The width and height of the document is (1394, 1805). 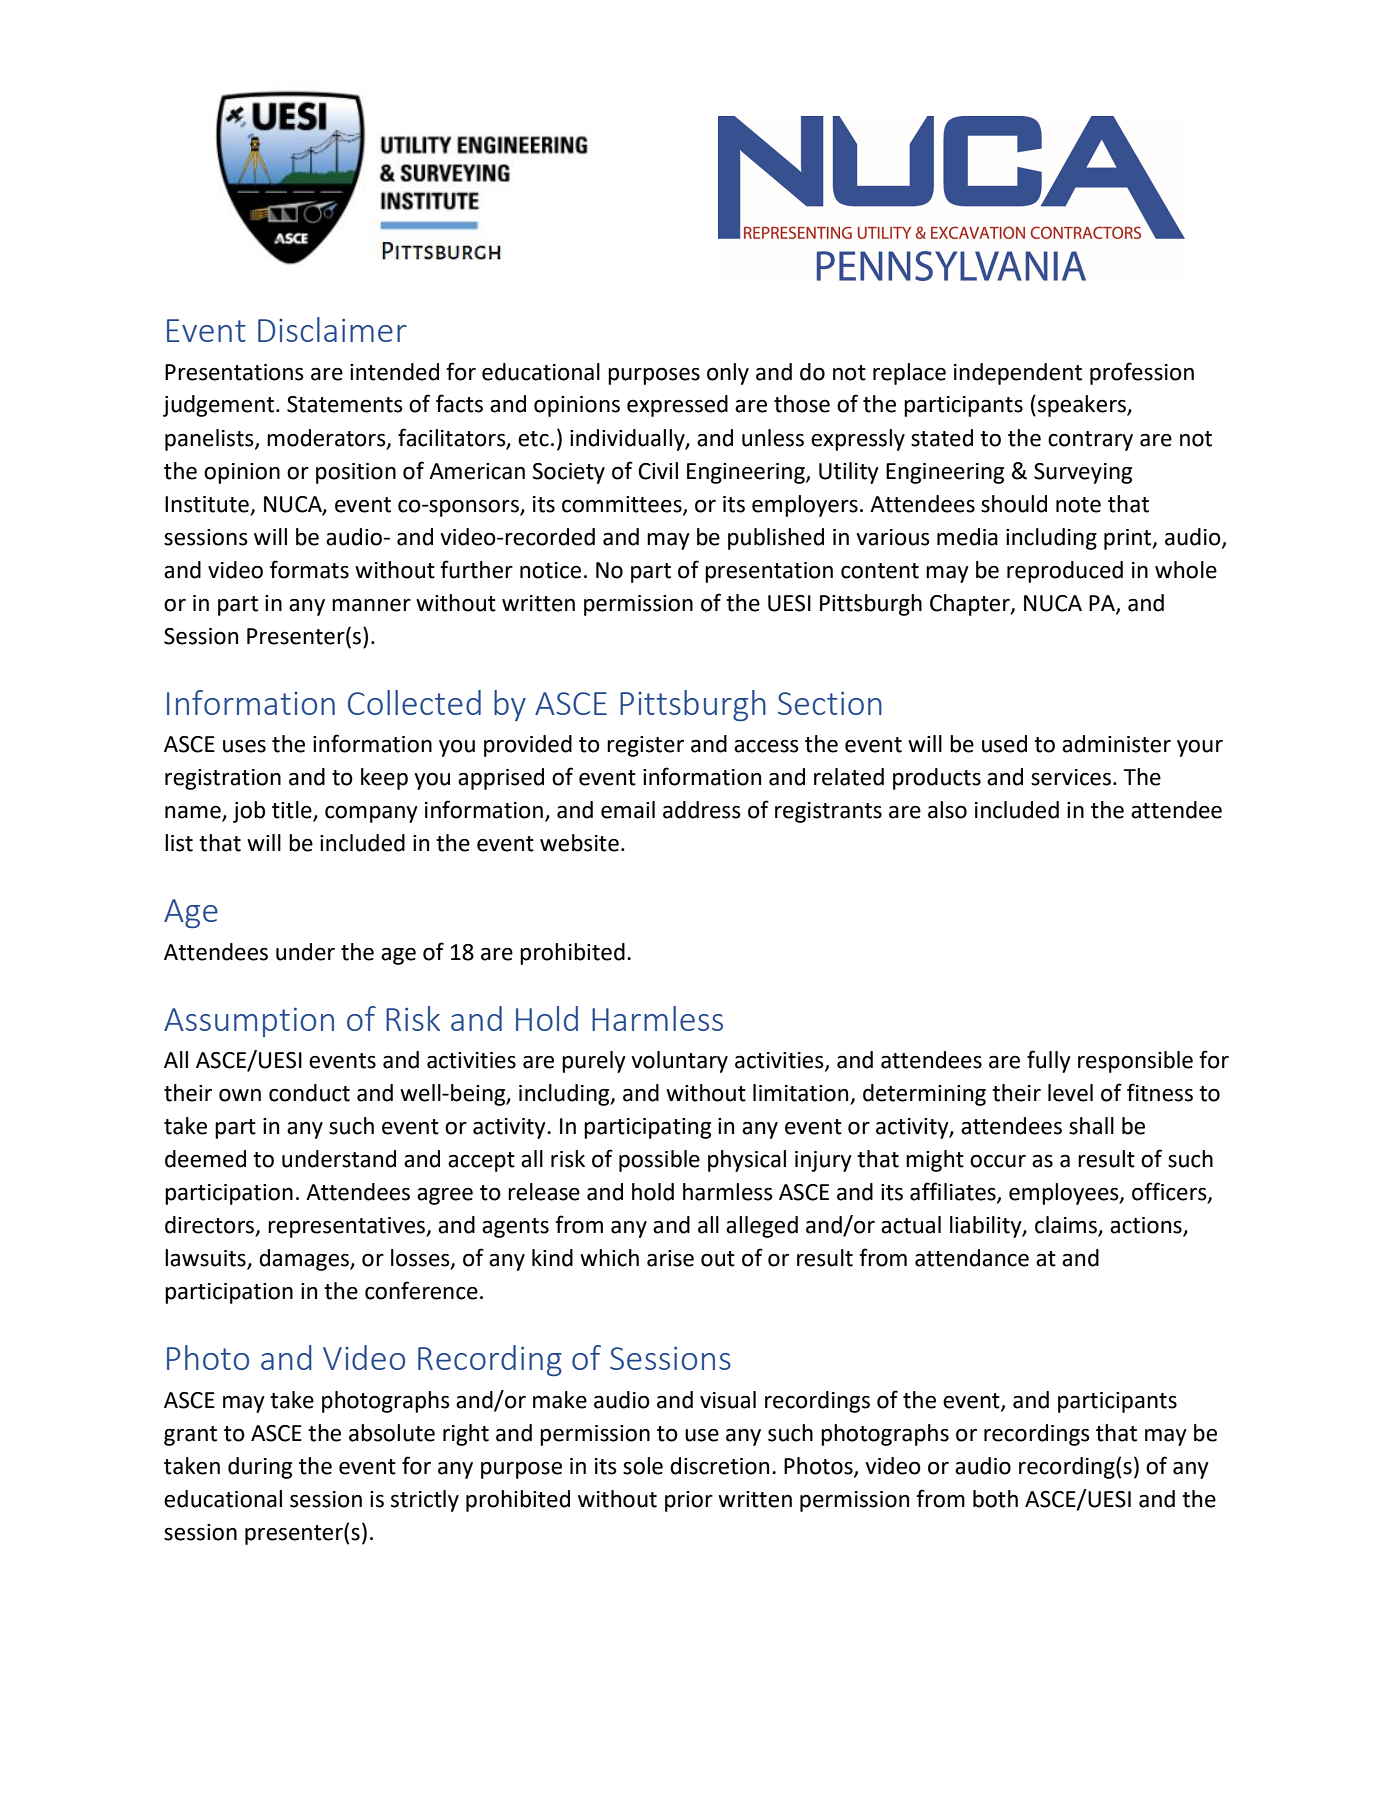 What do you see at coordinates (995, 1499) in the document?
I see `both` at bounding box center [995, 1499].
